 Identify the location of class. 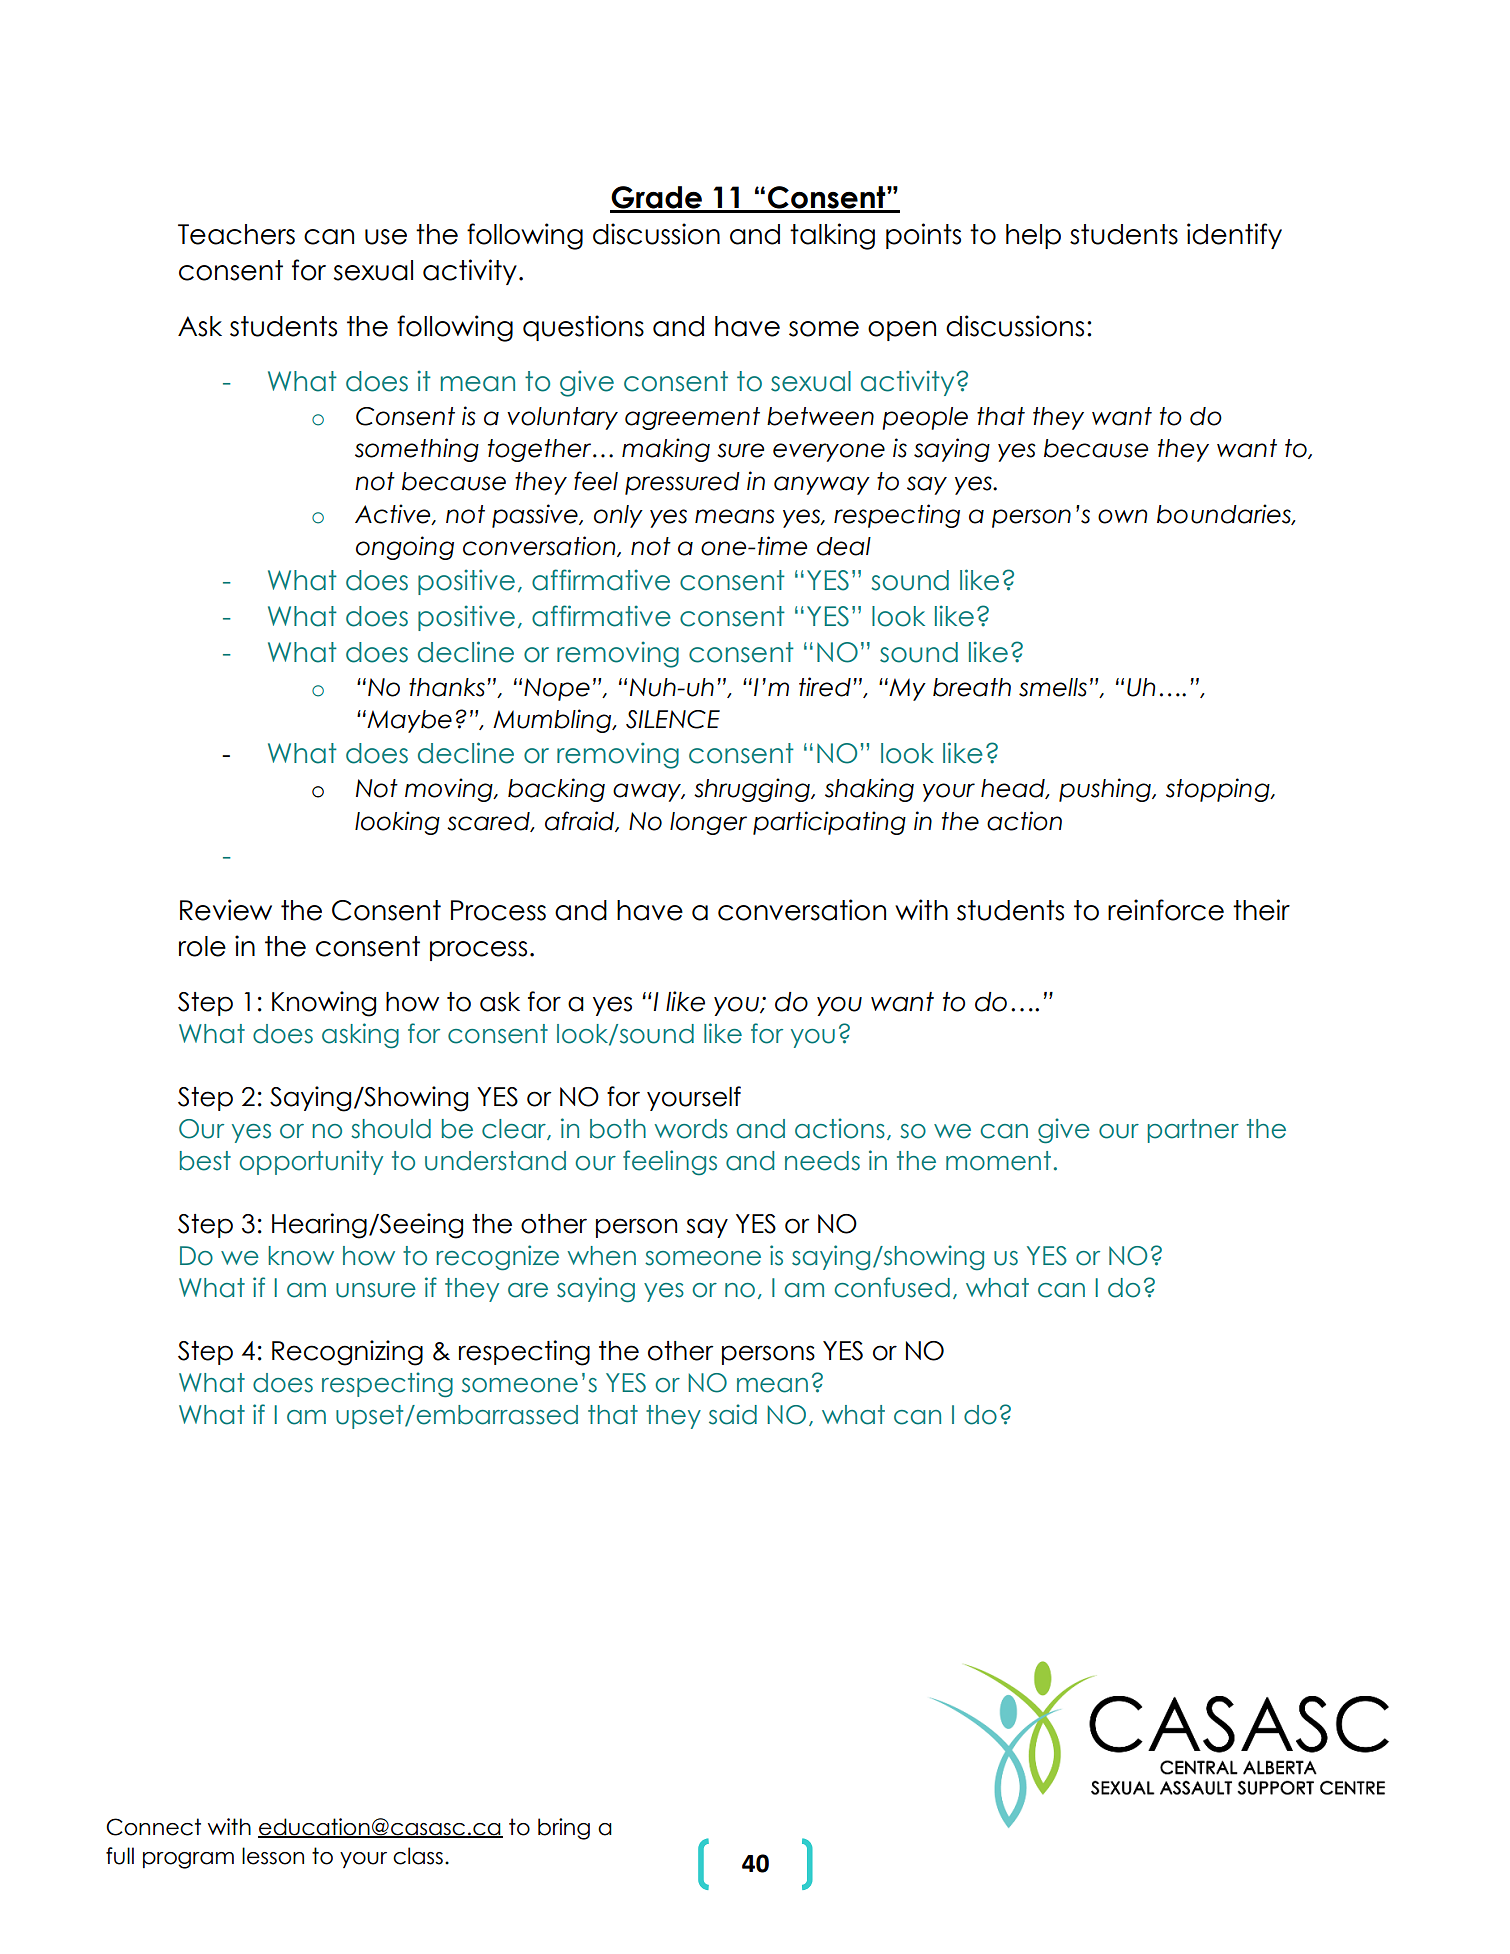
(418, 1856).
